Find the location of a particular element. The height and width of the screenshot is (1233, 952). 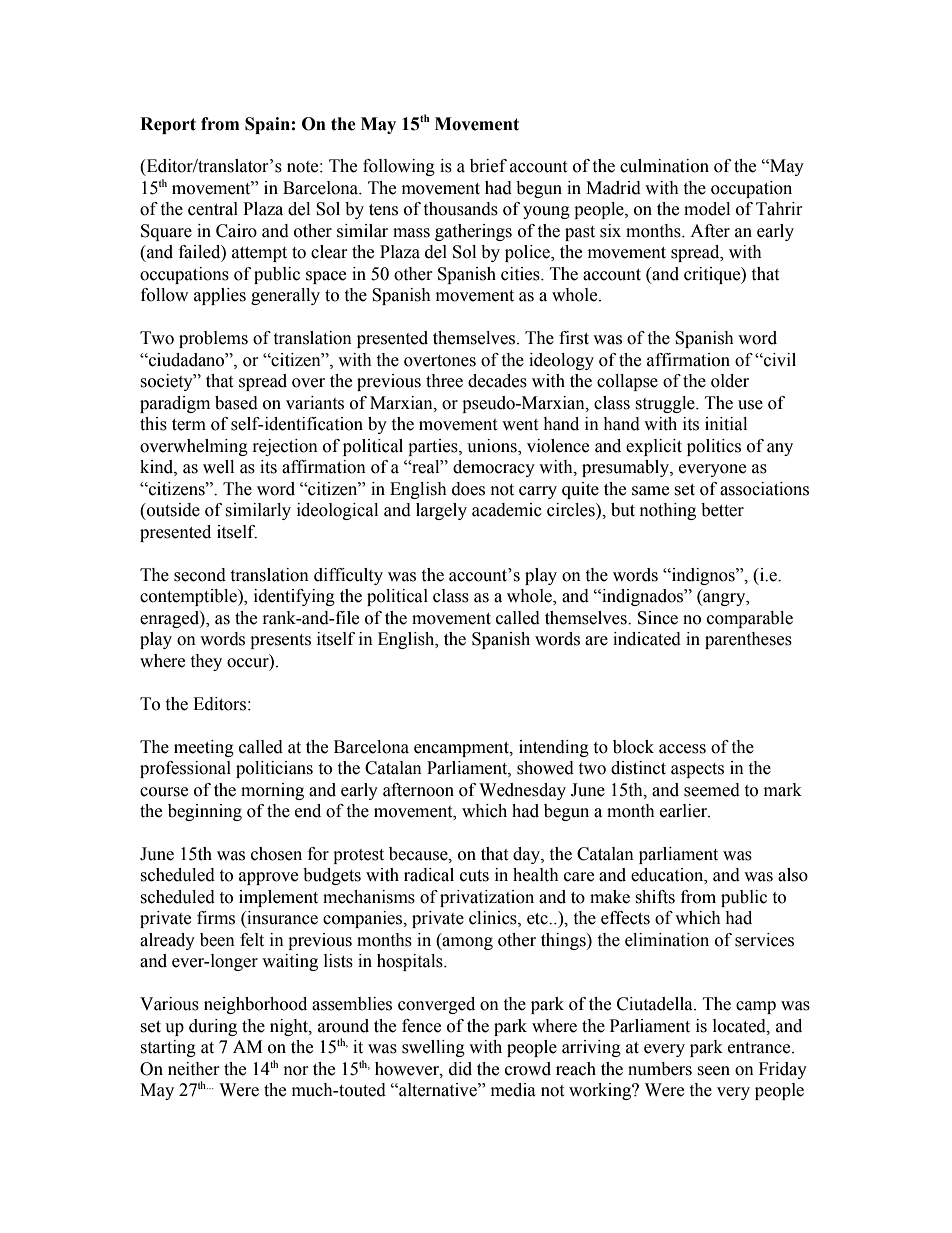

unions is located at coordinates (493, 447).
